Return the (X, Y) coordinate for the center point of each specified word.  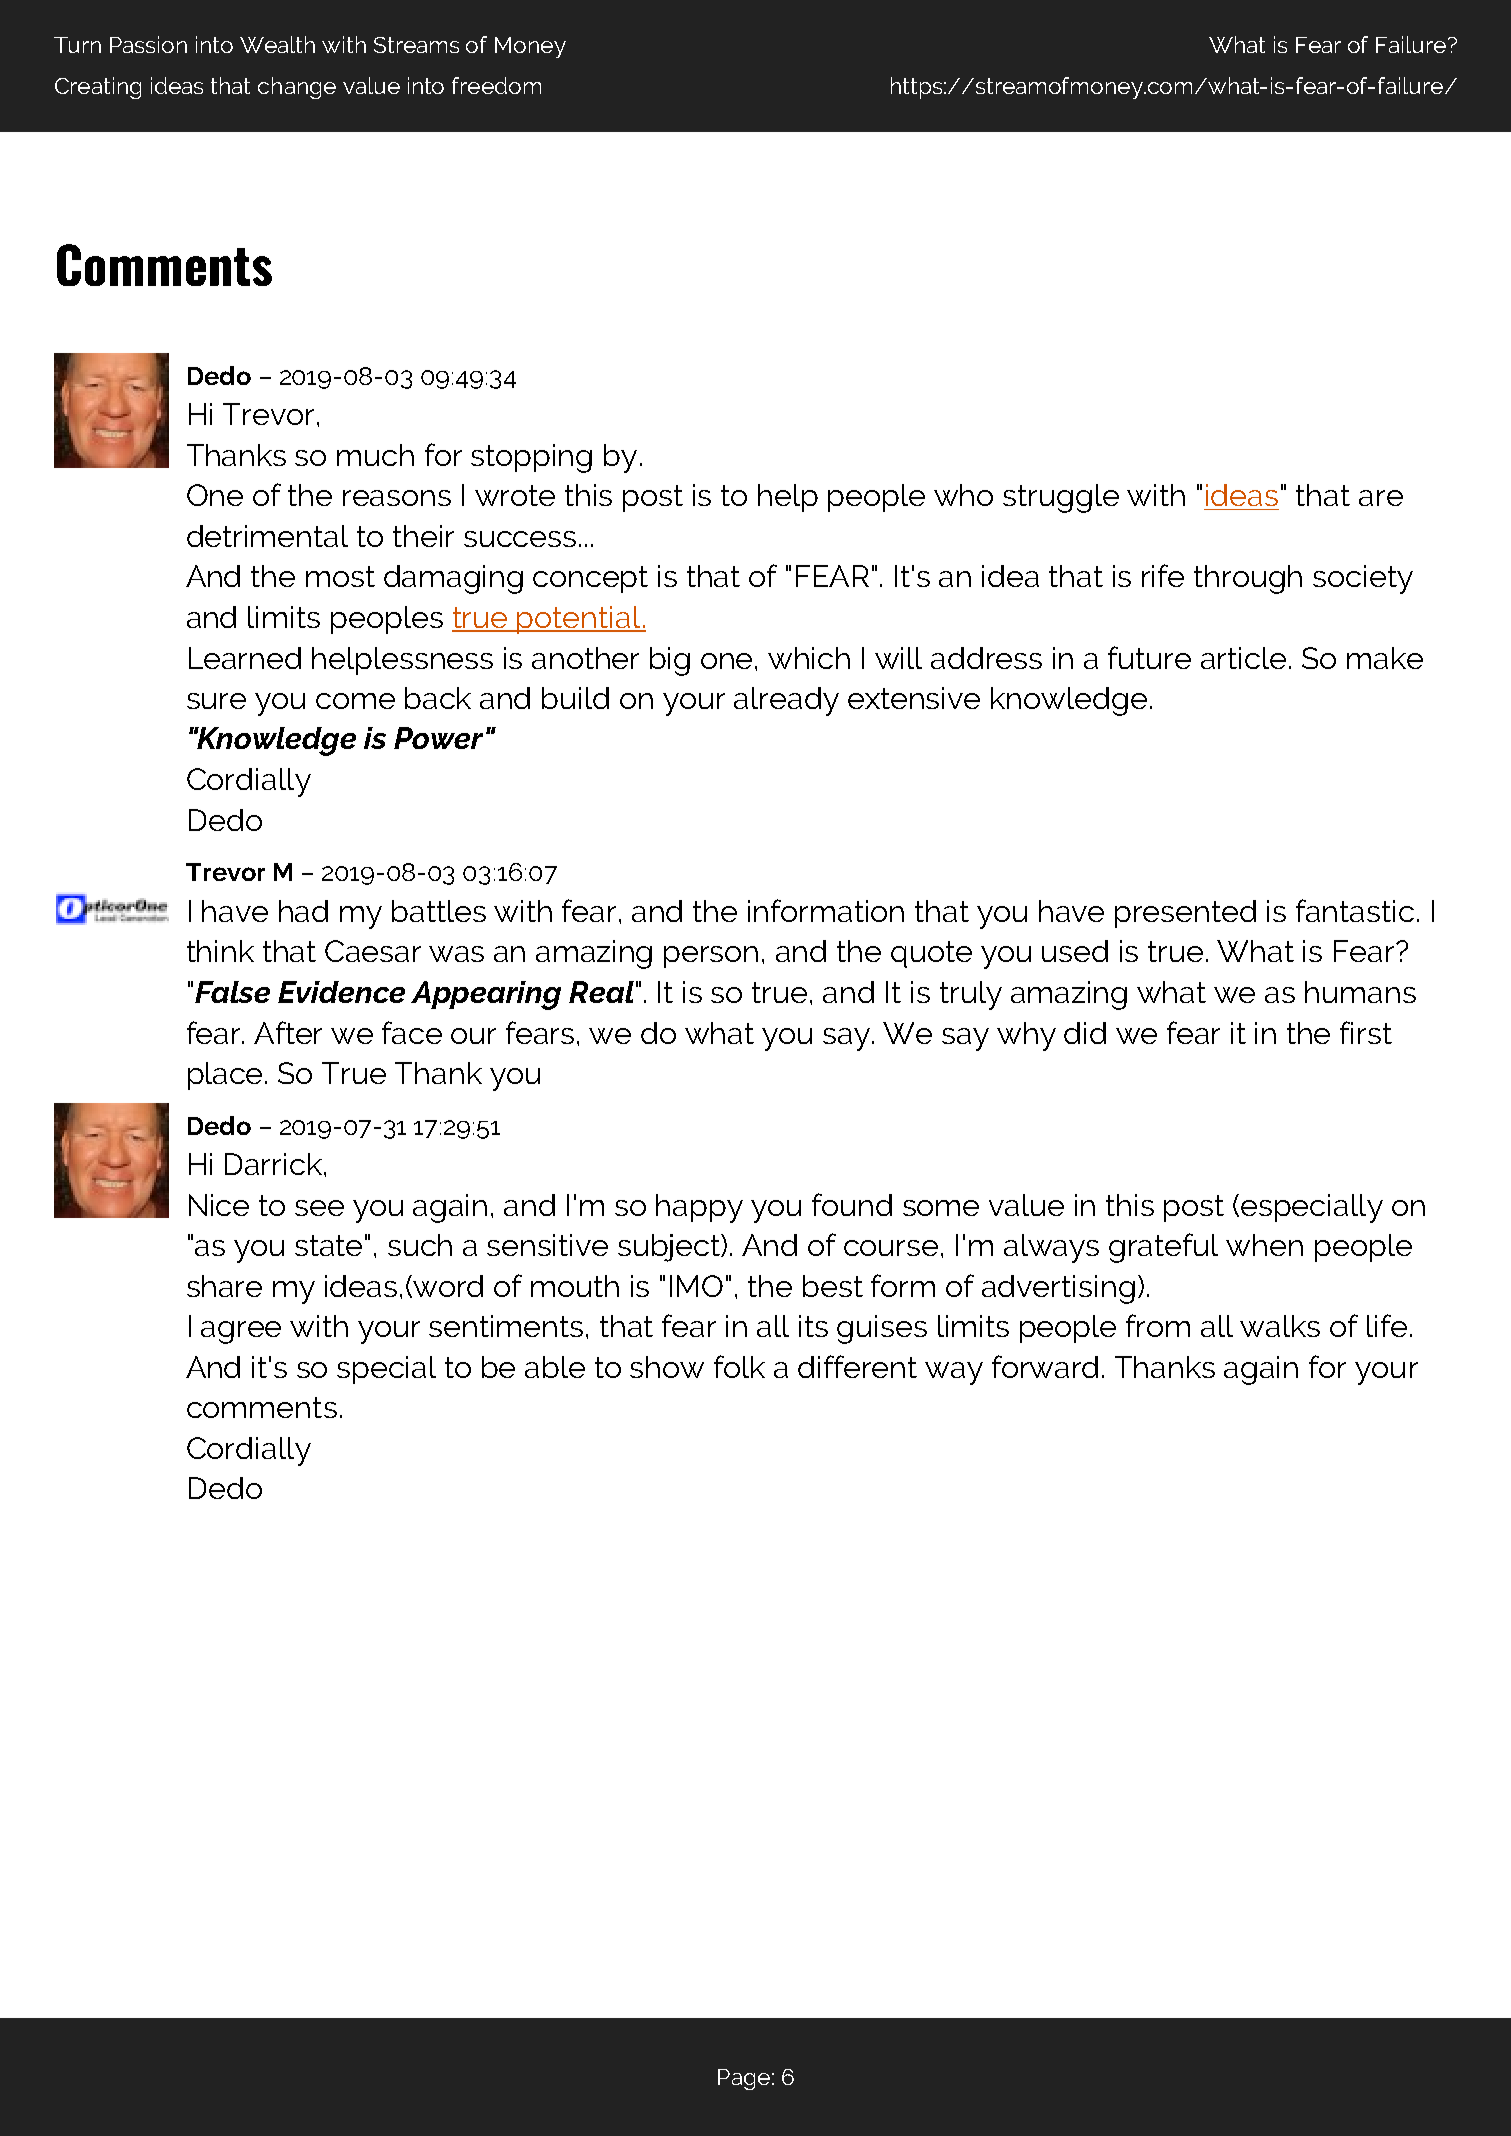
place (227, 1076)
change (297, 88)
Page (744, 2079)
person (711, 957)
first (1366, 1032)
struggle (1061, 498)
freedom (496, 85)
